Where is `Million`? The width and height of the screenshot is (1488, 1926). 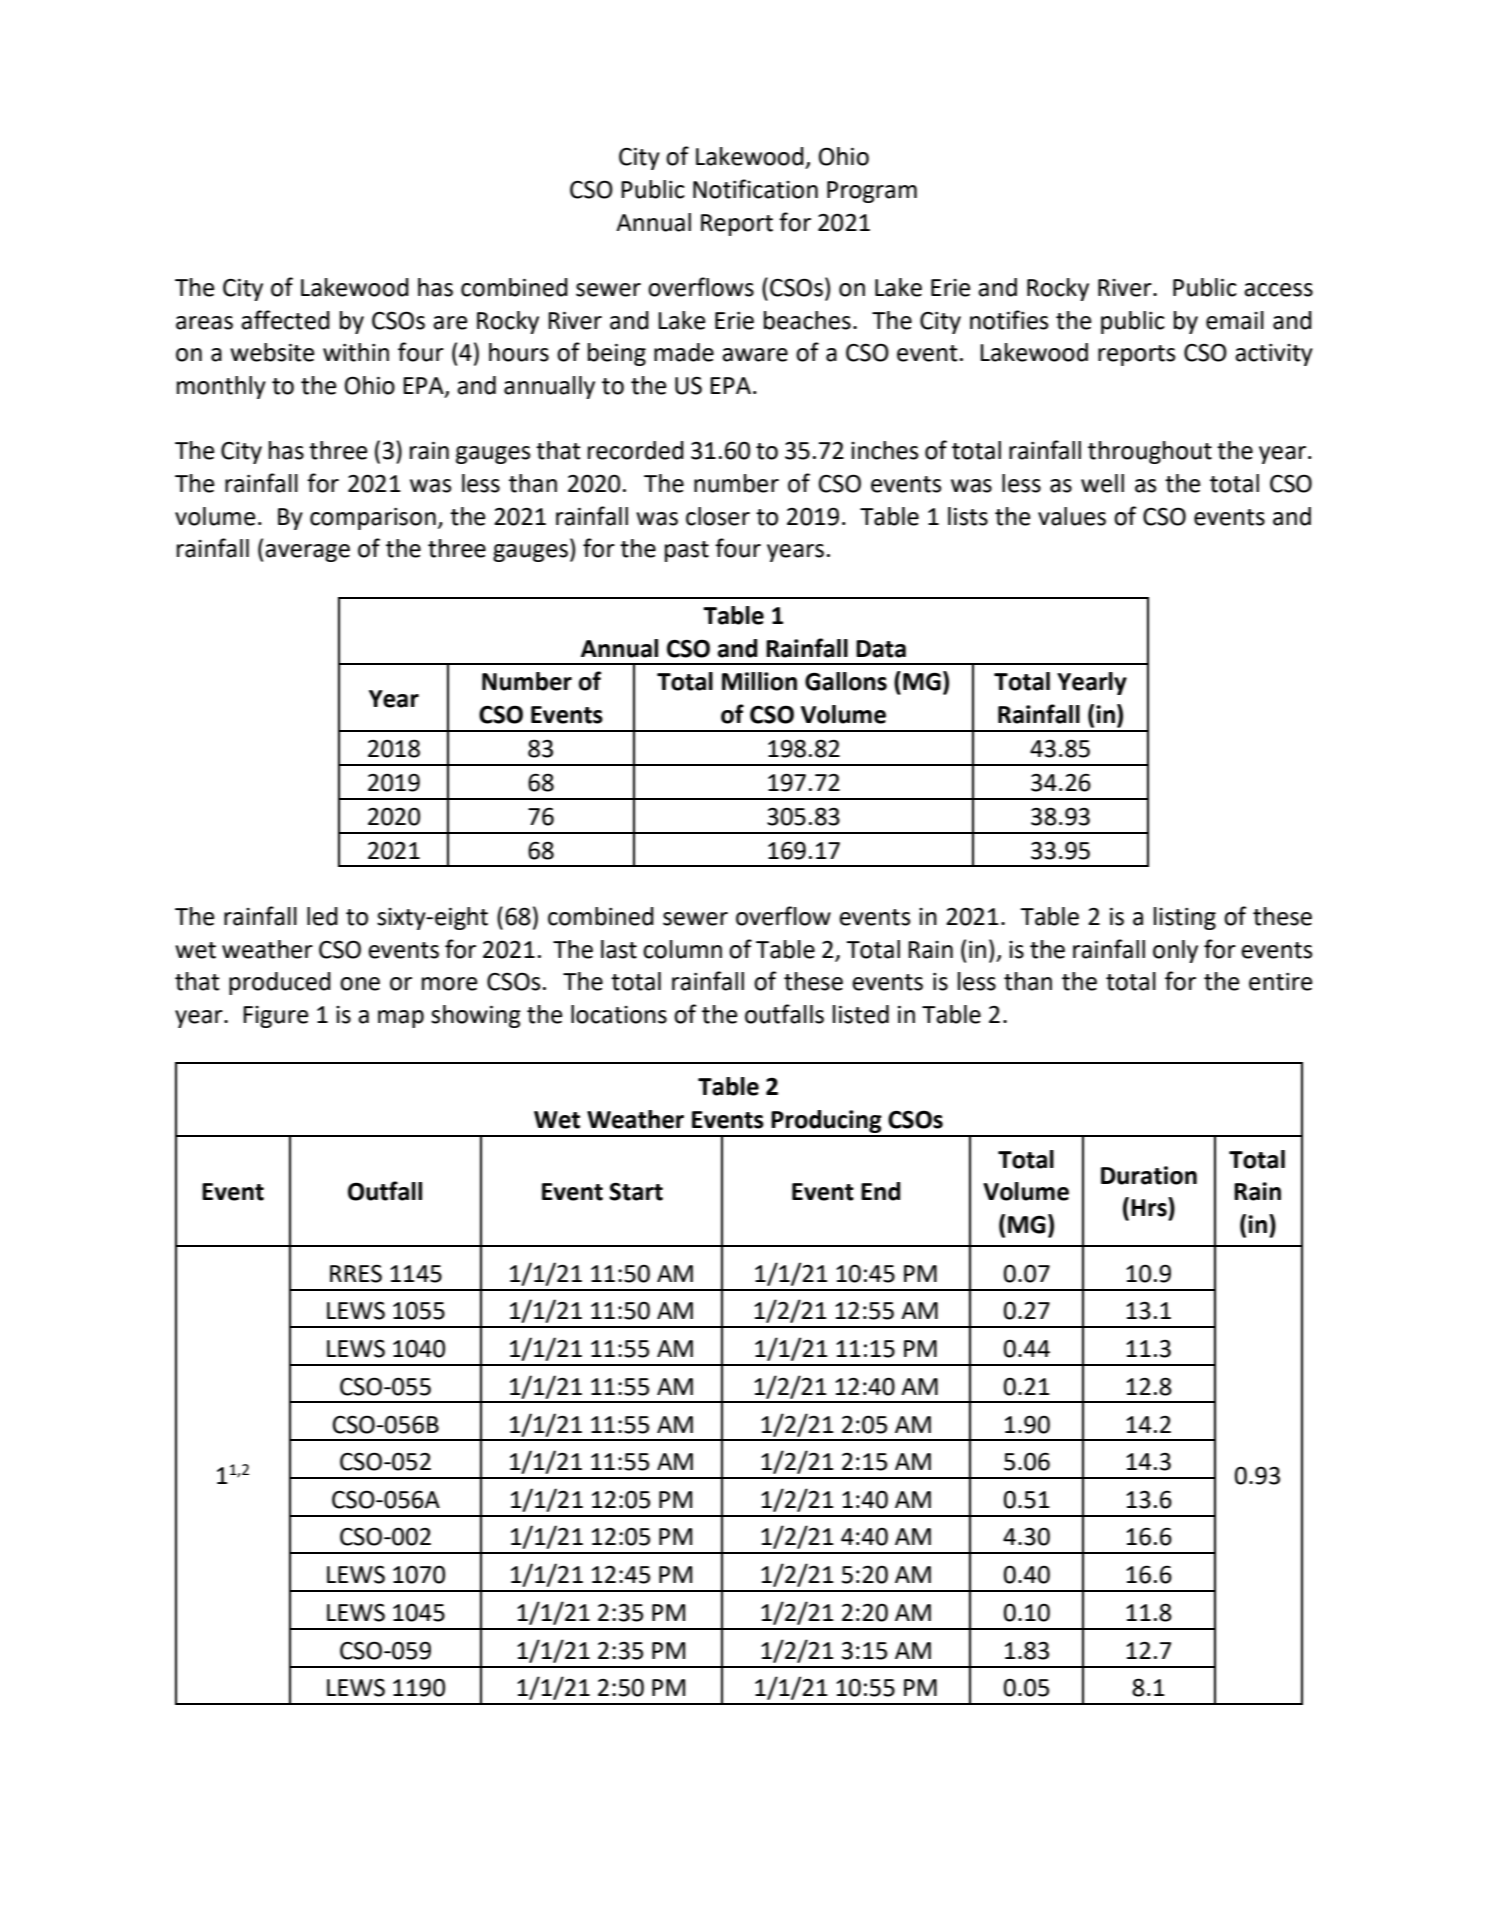
Million is located at coordinates (759, 681).
